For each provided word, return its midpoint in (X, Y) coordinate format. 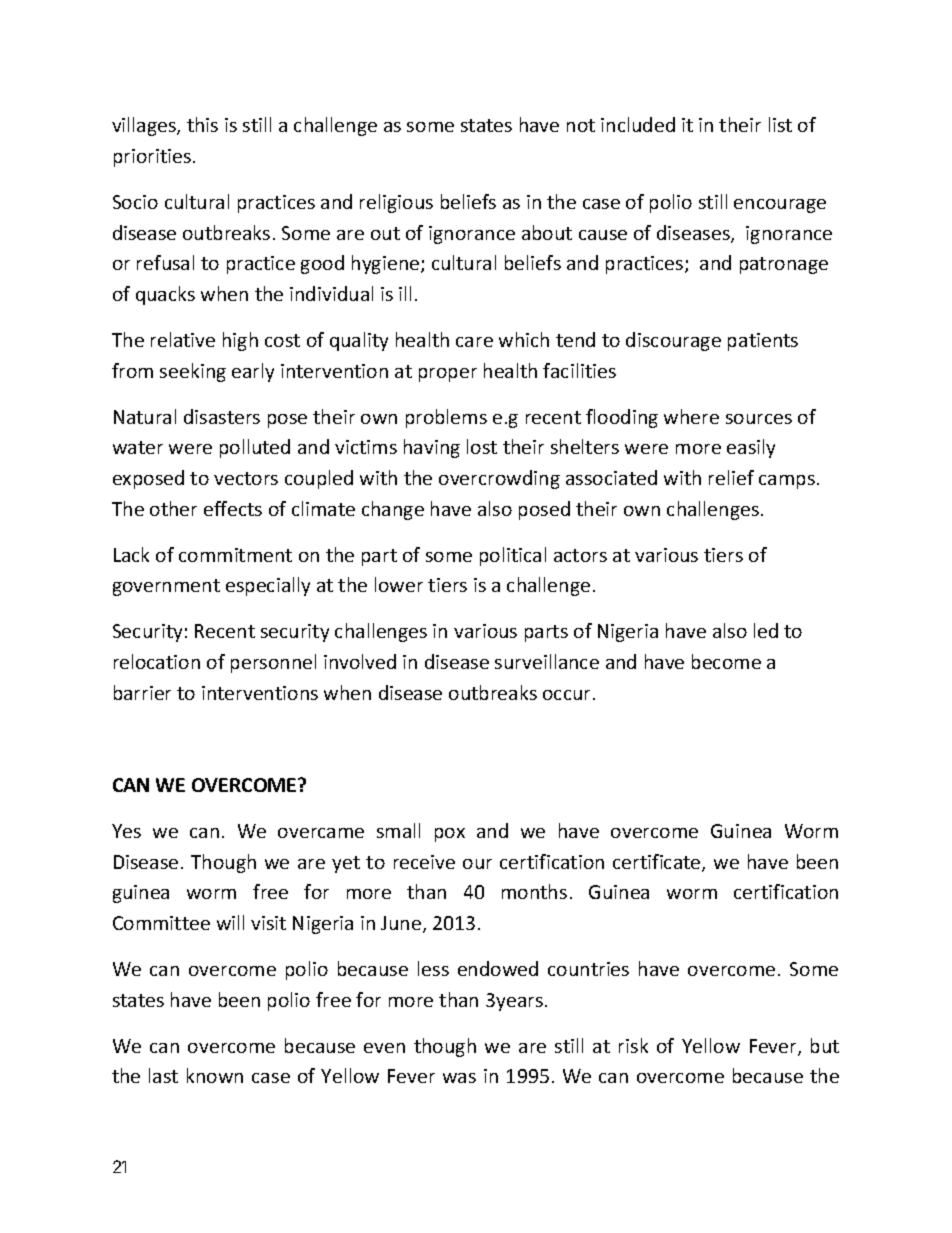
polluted (255, 448)
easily (751, 448)
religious (396, 203)
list (780, 124)
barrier (142, 692)
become (726, 661)
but (825, 1045)
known (215, 1075)
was (459, 1078)
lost (482, 446)
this (202, 124)
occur (568, 695)
